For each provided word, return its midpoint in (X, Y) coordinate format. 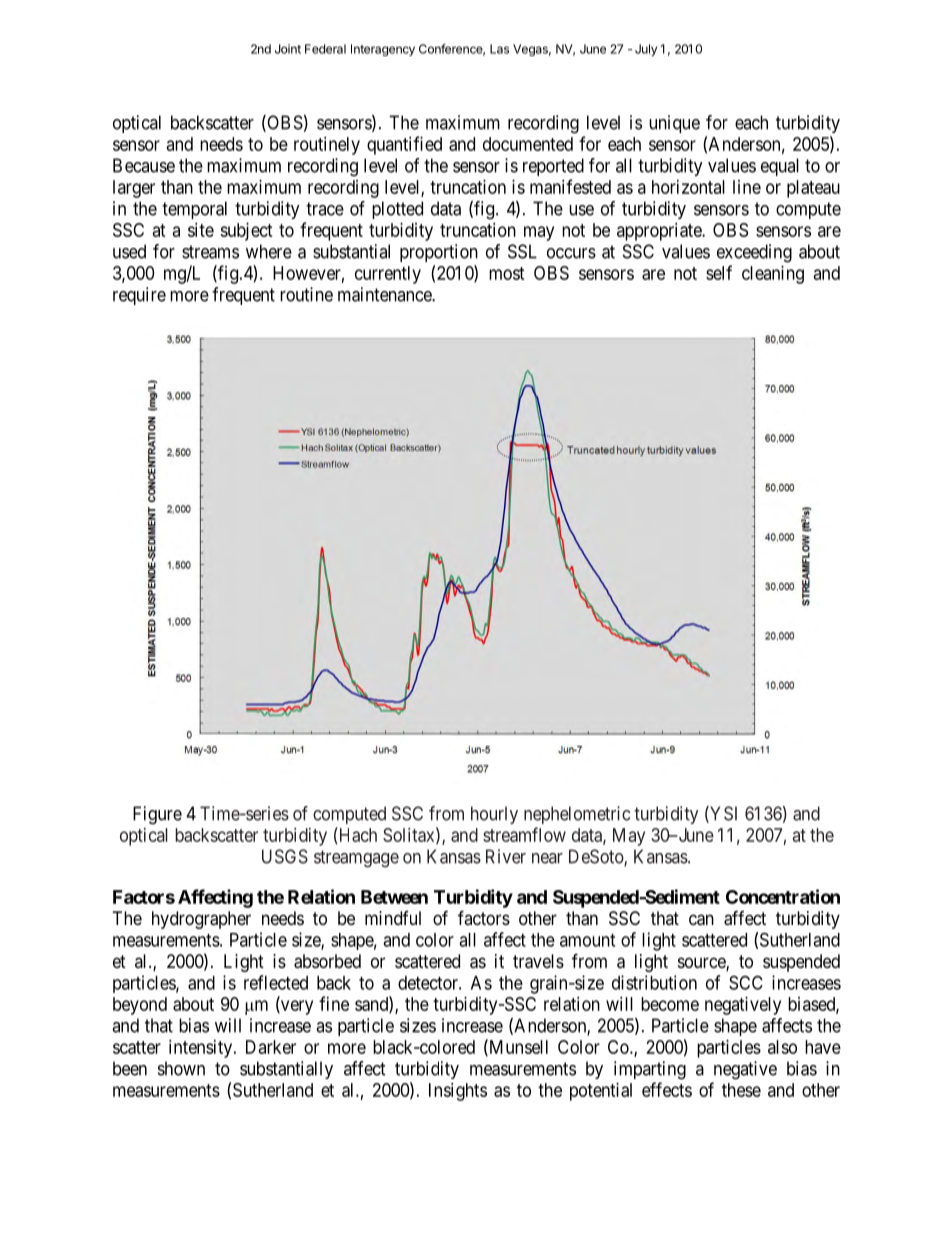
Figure (157, 815)
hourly (494, 815)
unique (674, 124)
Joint (288, 49)
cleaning (773, 275)
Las (499, 49)
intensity (202, 1049)
